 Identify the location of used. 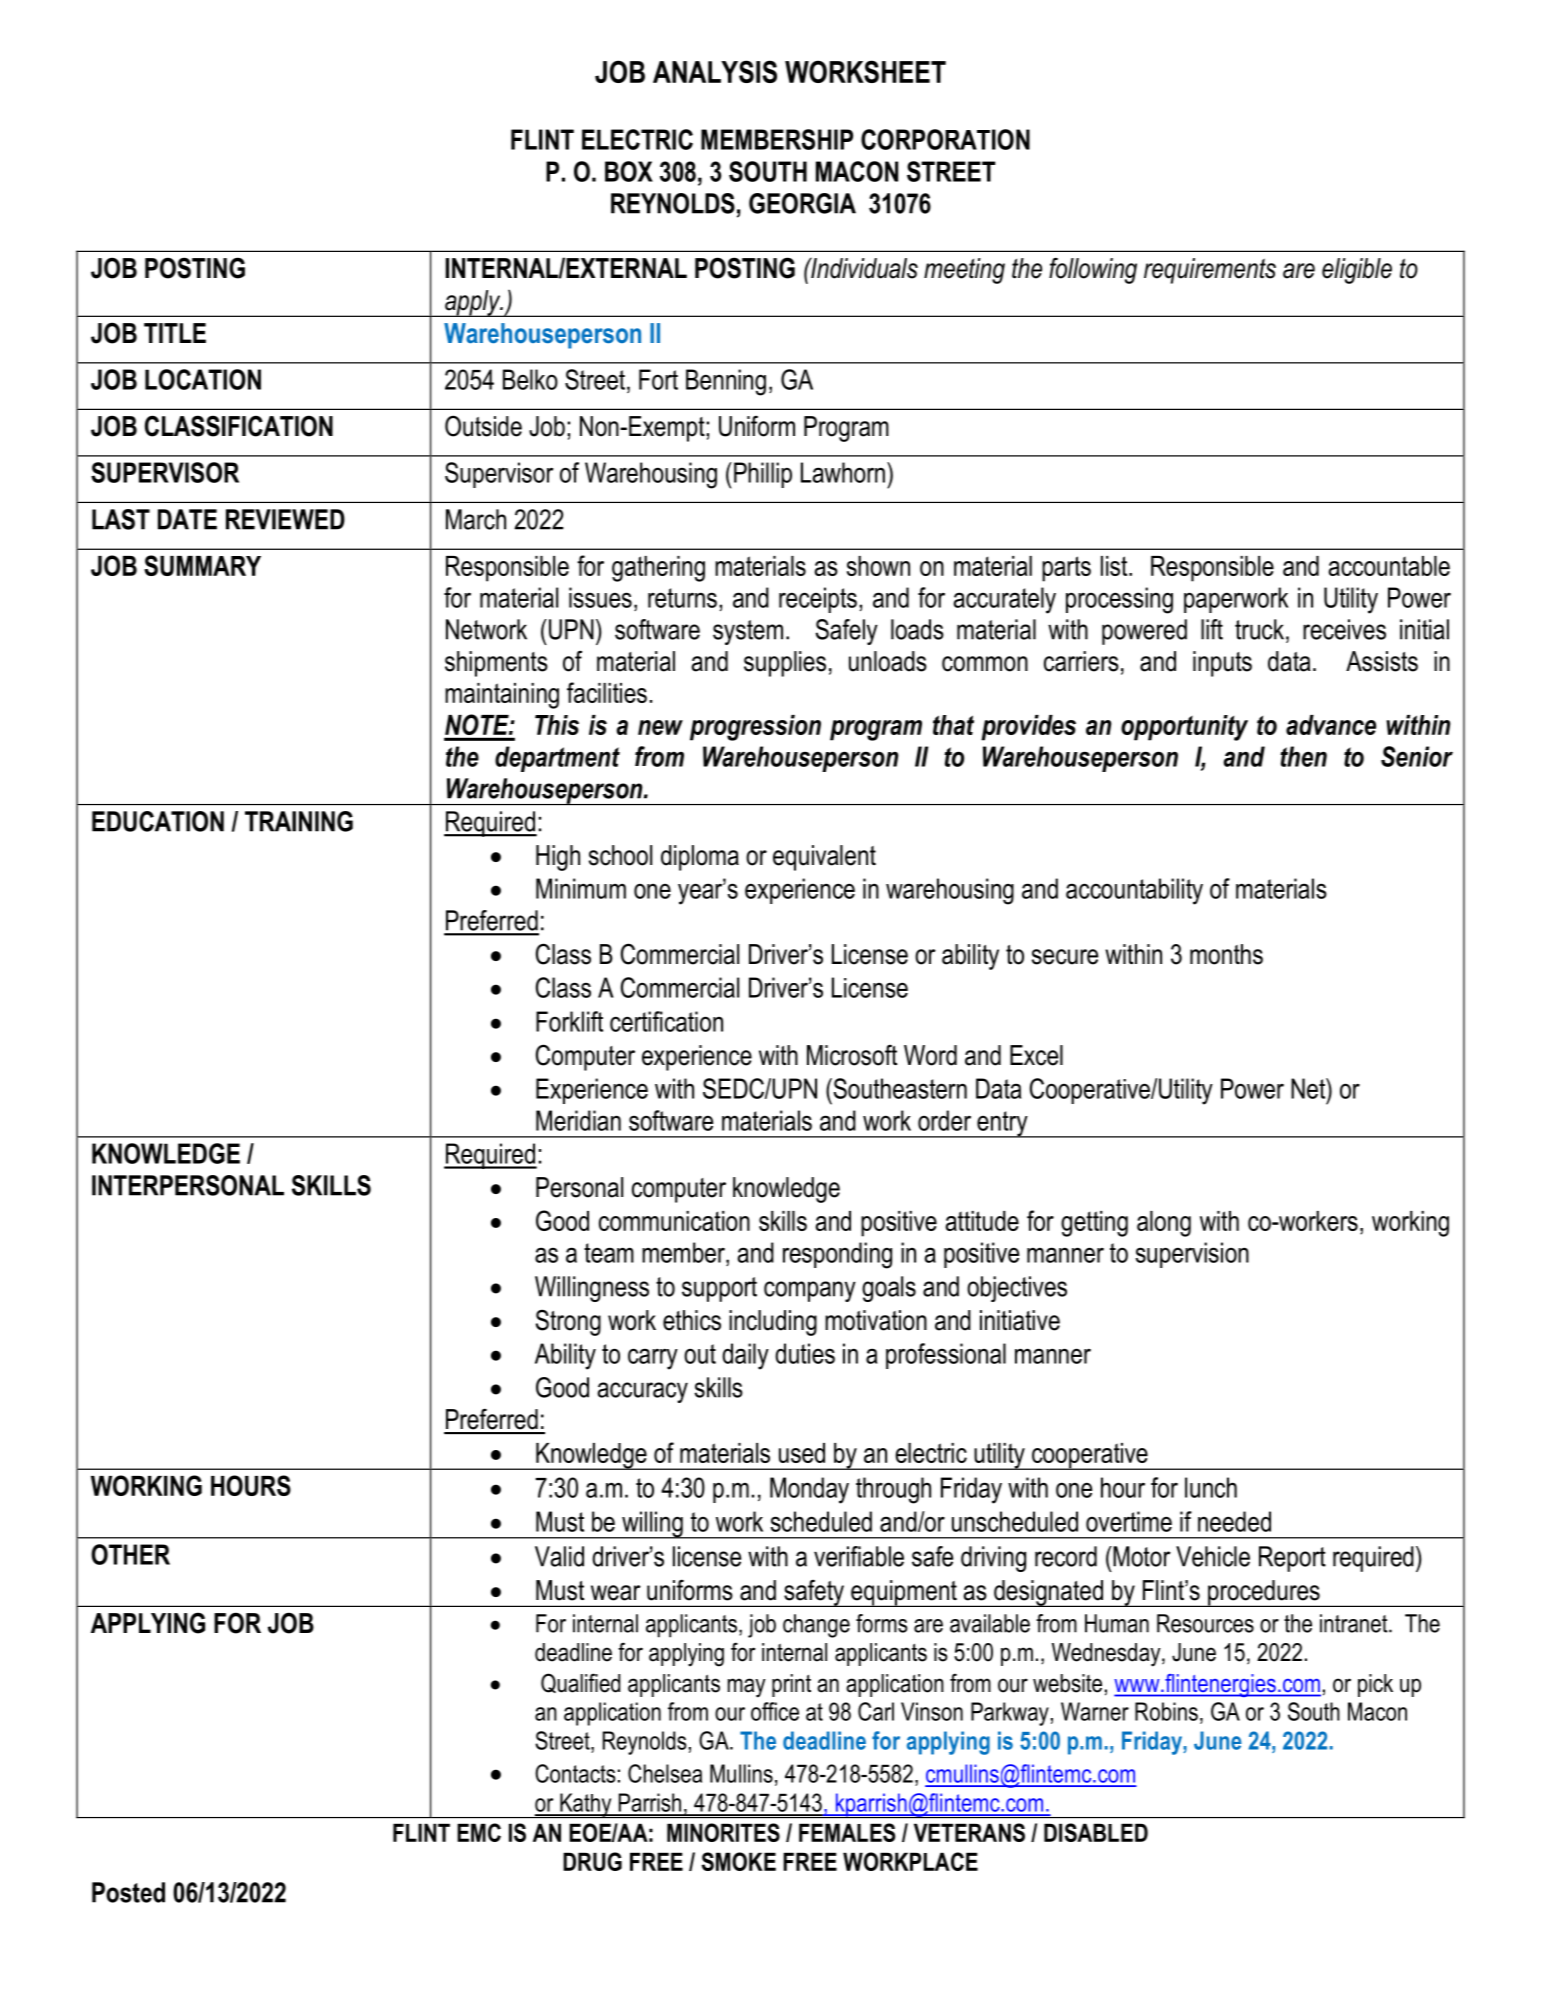
(802, 1453).
